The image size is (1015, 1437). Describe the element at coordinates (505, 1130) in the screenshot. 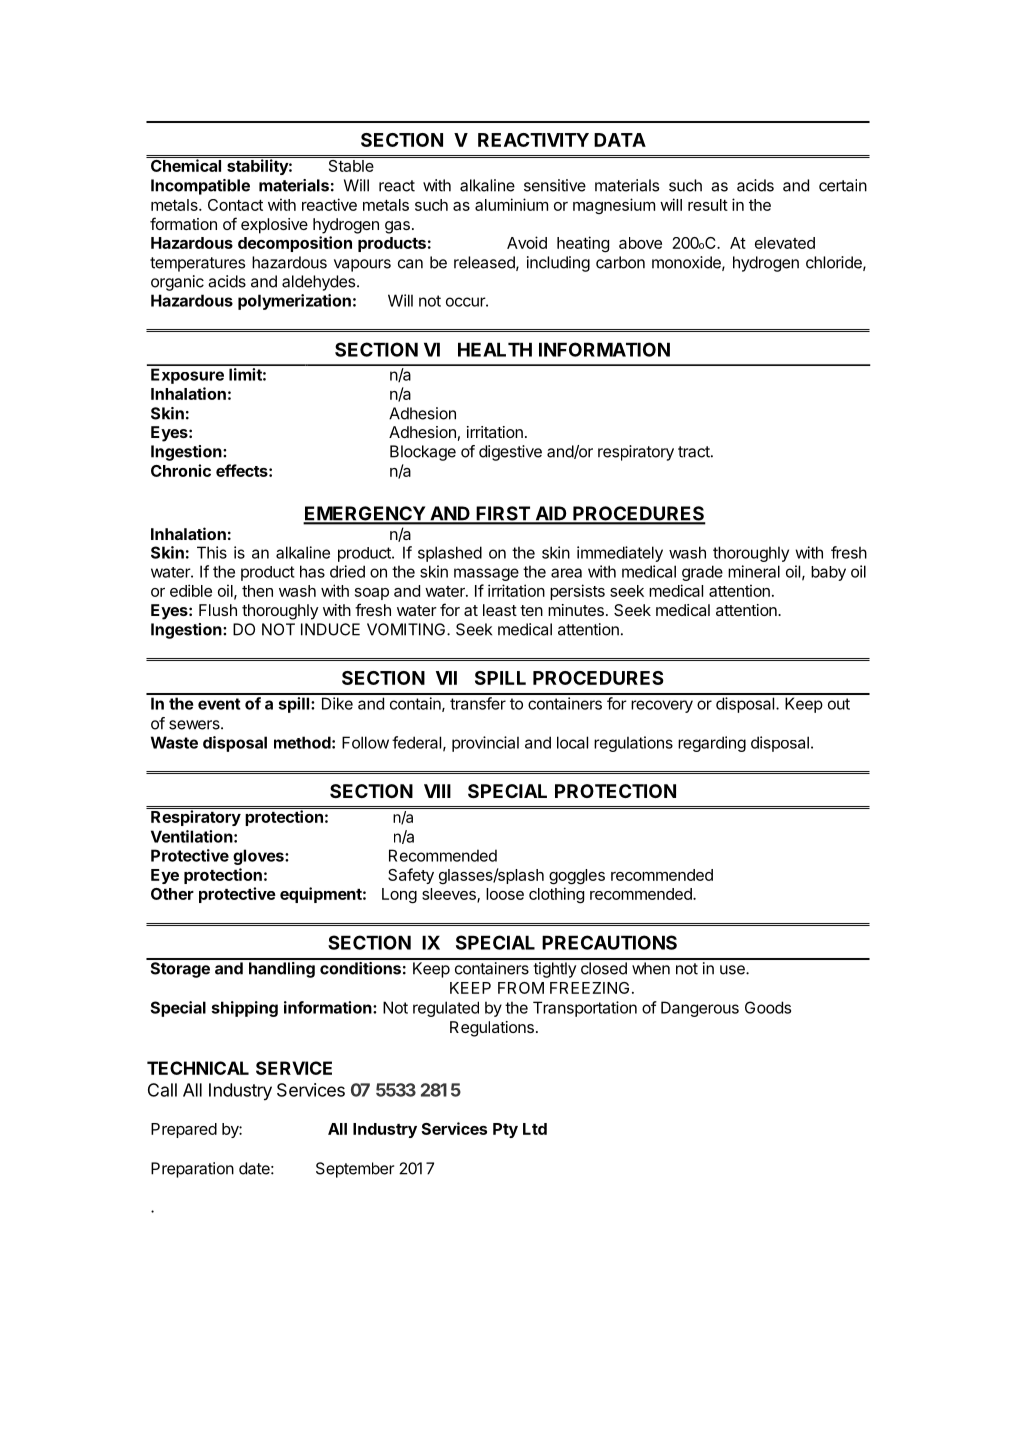

I see `Pty` at that location.
